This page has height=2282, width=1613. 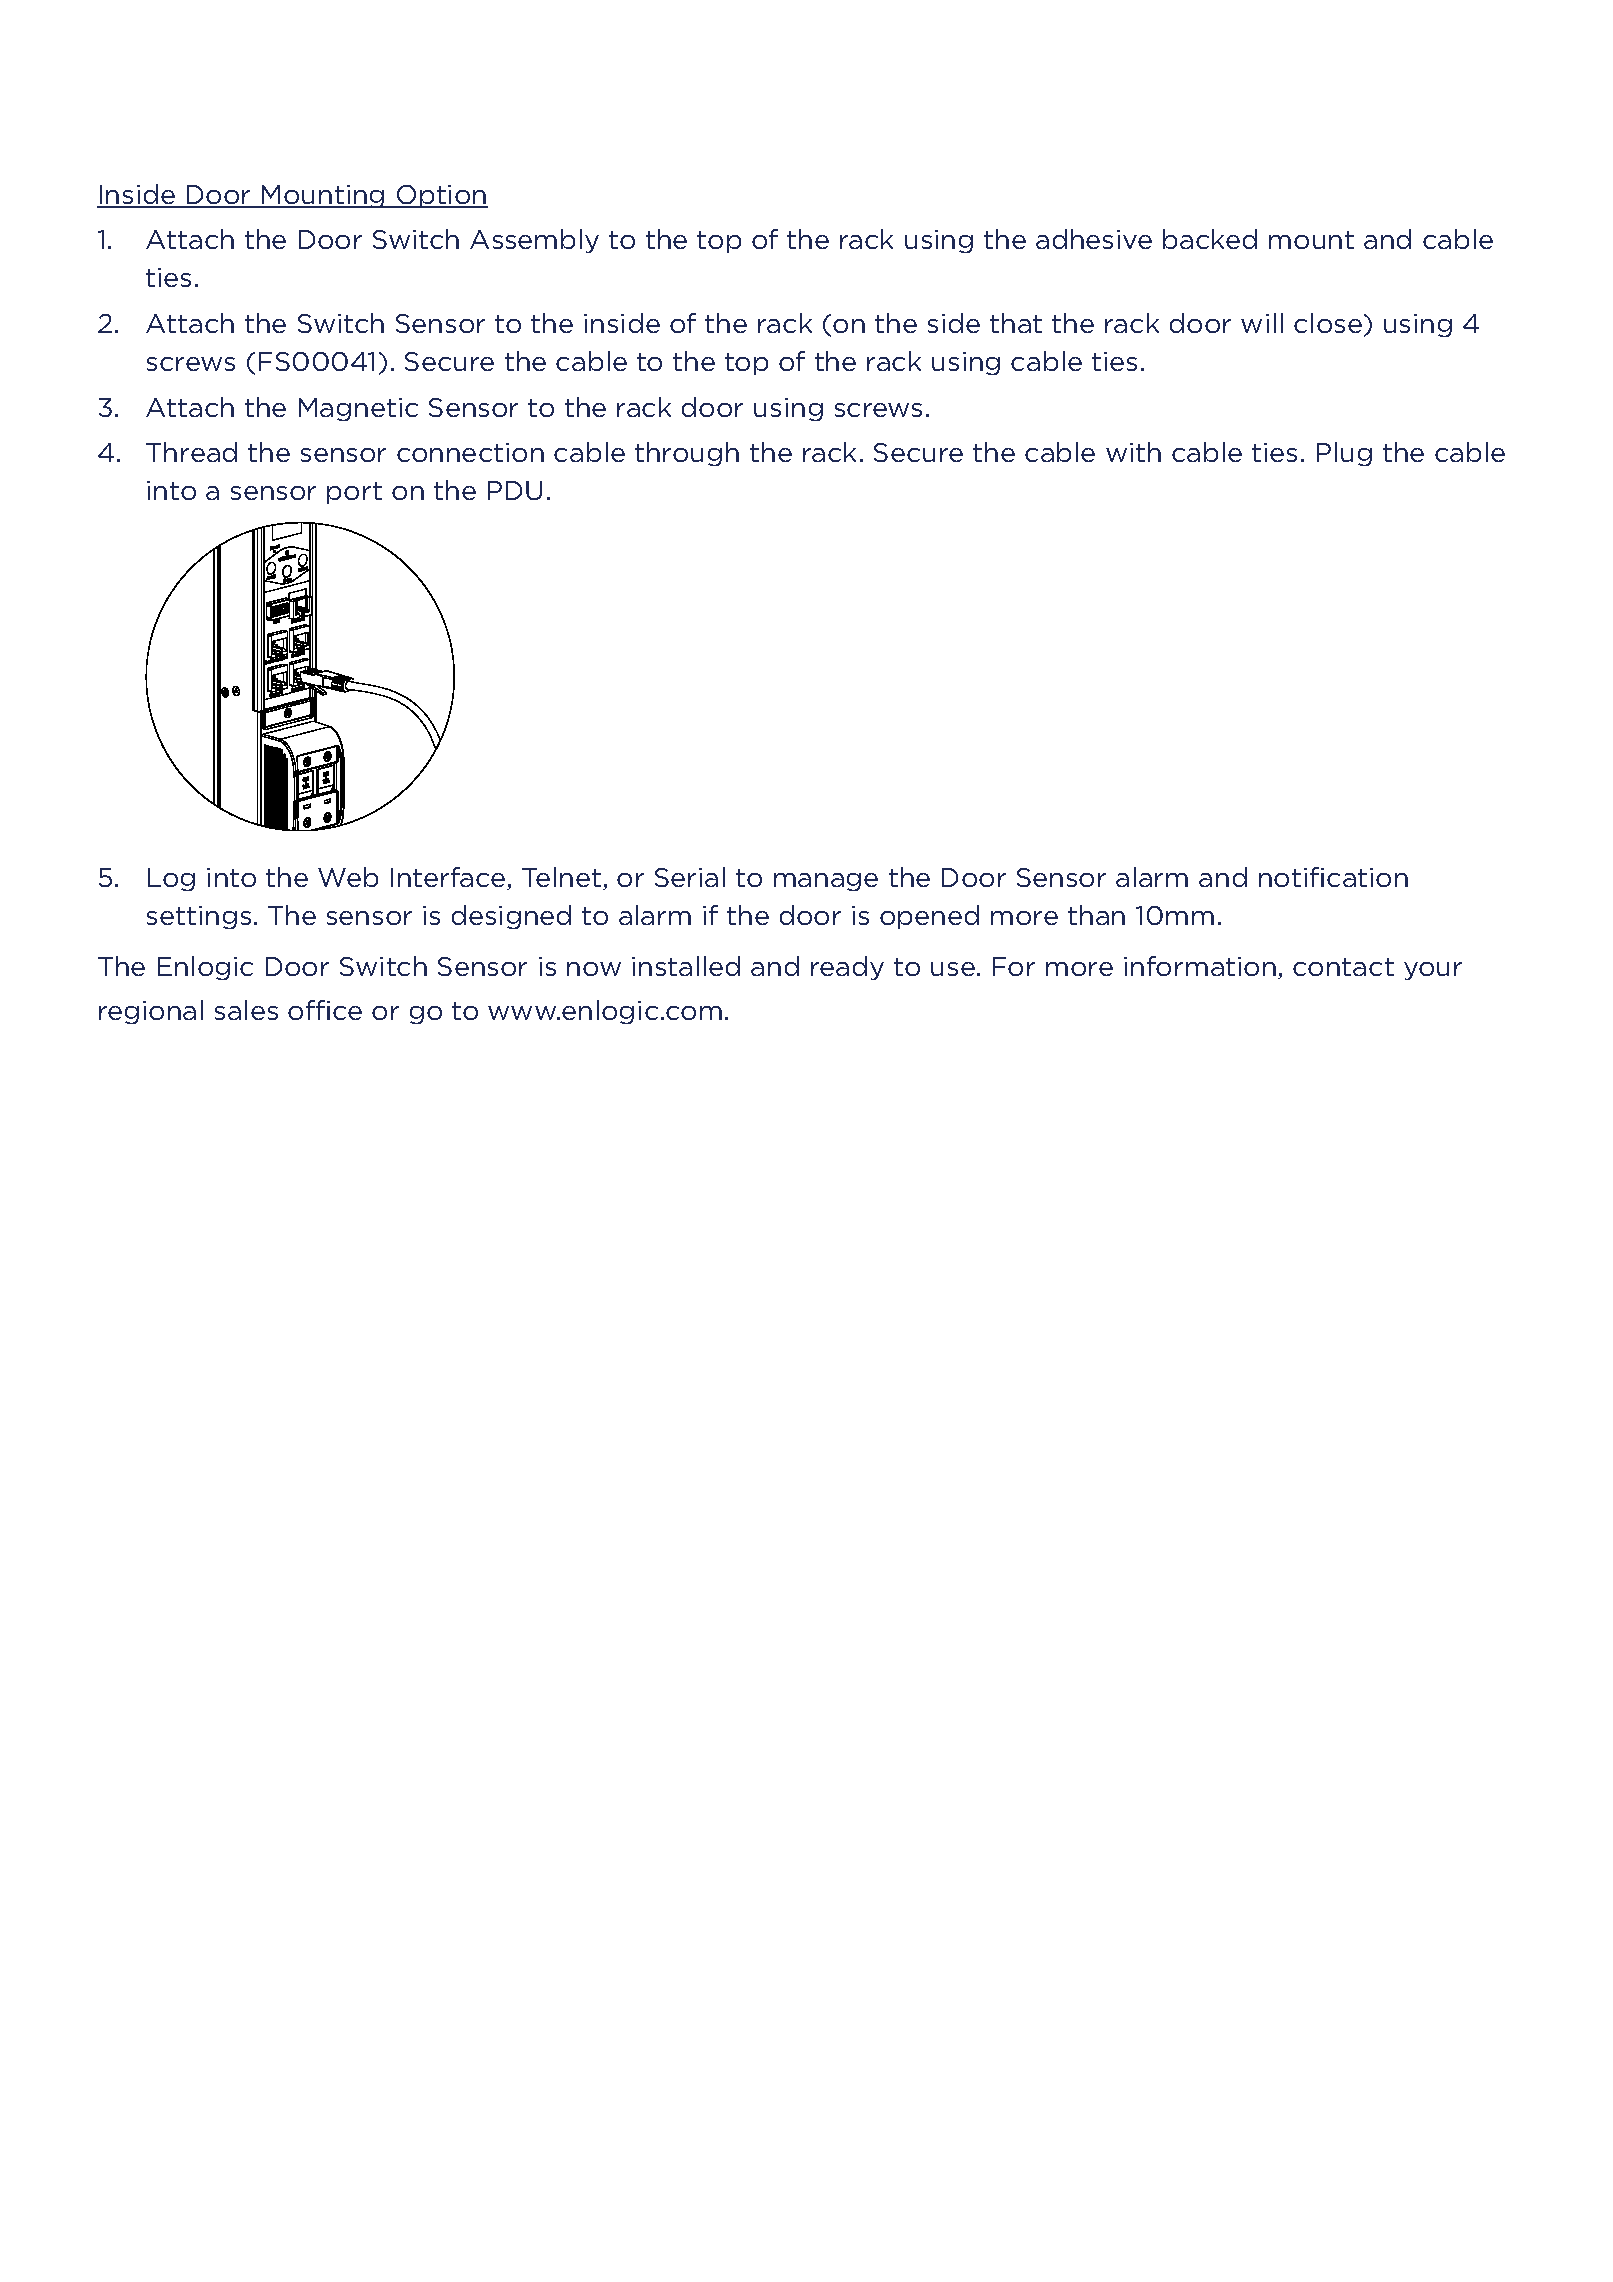 What do you see at coordinates (441, 196) in the page?
I see `Option` at bounding box center [441, 196].
